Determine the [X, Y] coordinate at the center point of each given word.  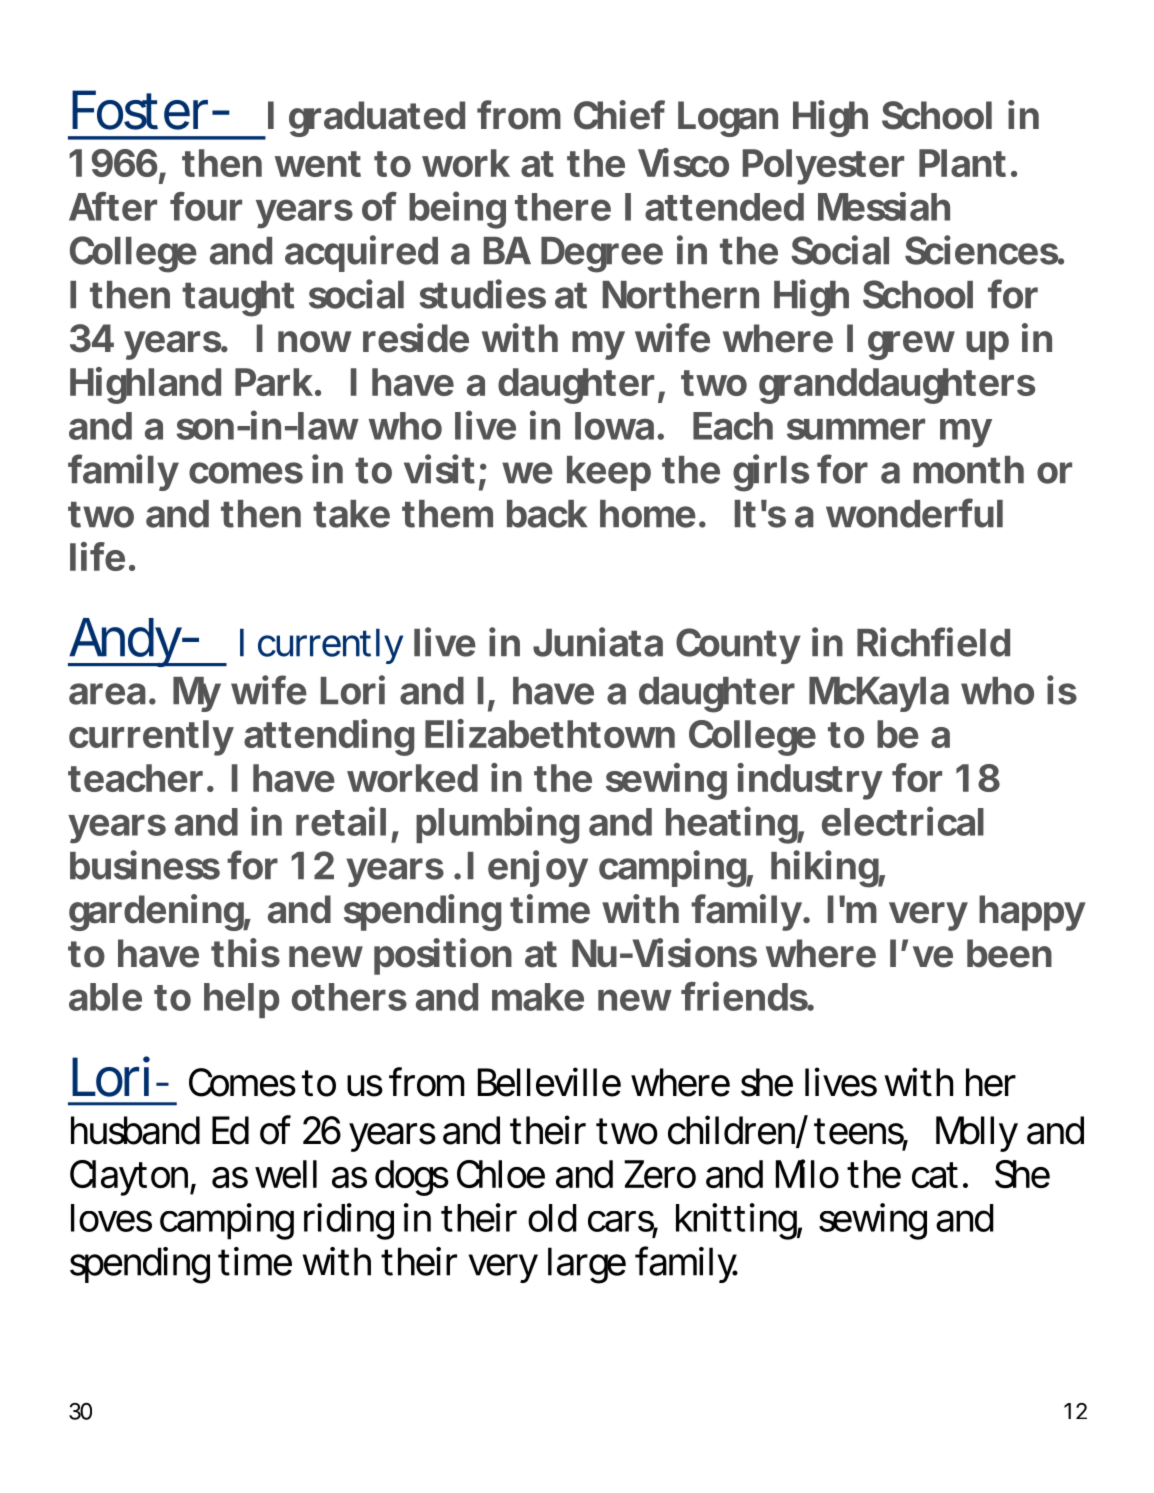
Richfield [933, 642]
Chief [619, 115]
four [206, 206]
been [1009, 953]
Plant [962, 163]
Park [274, 382]
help [241, 1000]
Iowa [614, 426]
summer [856, 429]
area [107, 694]
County [738, 646]
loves [111, 1218]
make [538, 997]
